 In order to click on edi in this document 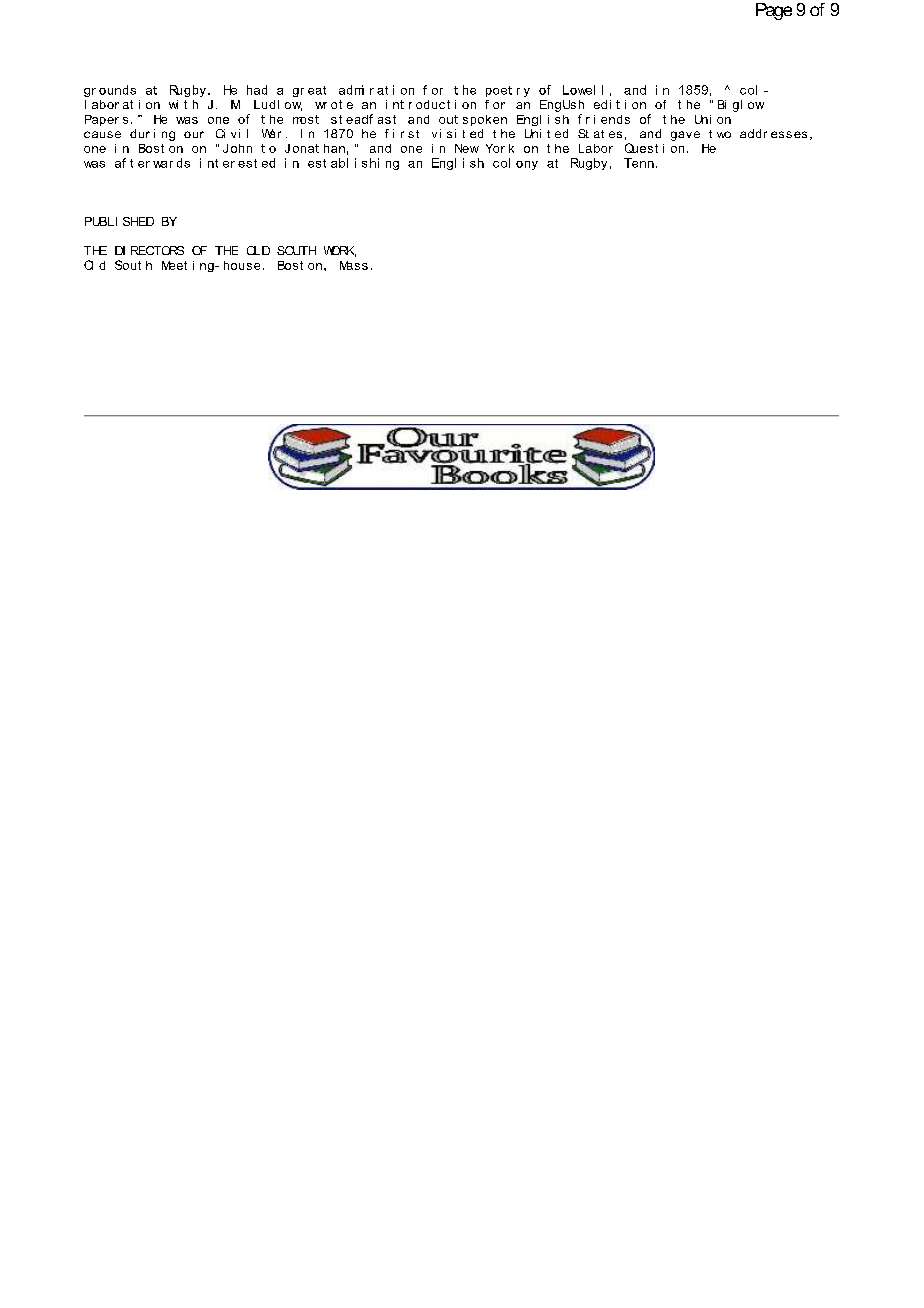, I will do `click(602, 104)`.
